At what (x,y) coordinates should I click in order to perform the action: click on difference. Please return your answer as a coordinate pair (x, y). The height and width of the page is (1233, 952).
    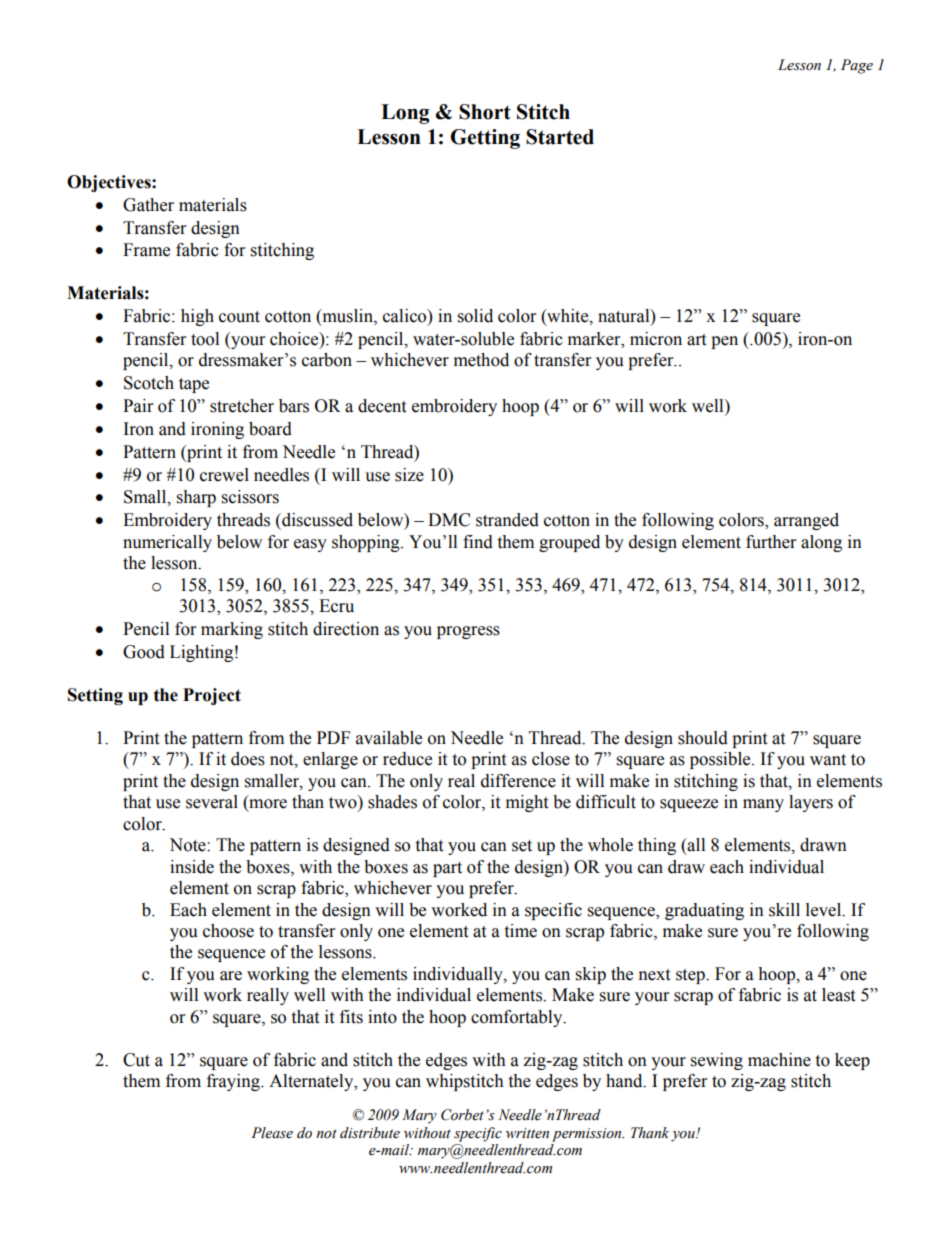
    Looking at the image, I should click on (518, 781).
